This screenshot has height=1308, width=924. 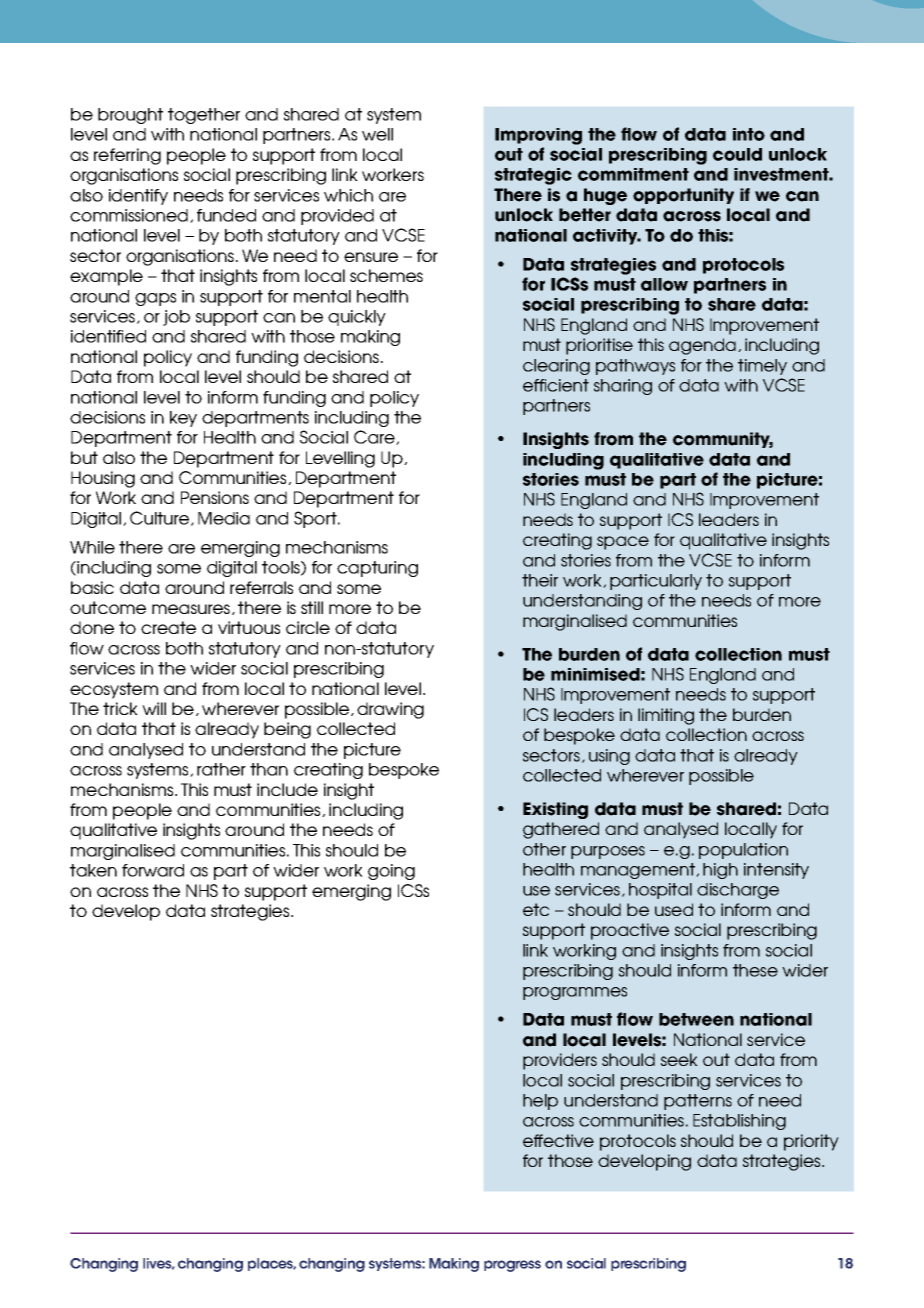 I want to click on progress, so click(x=512, y=1266).
